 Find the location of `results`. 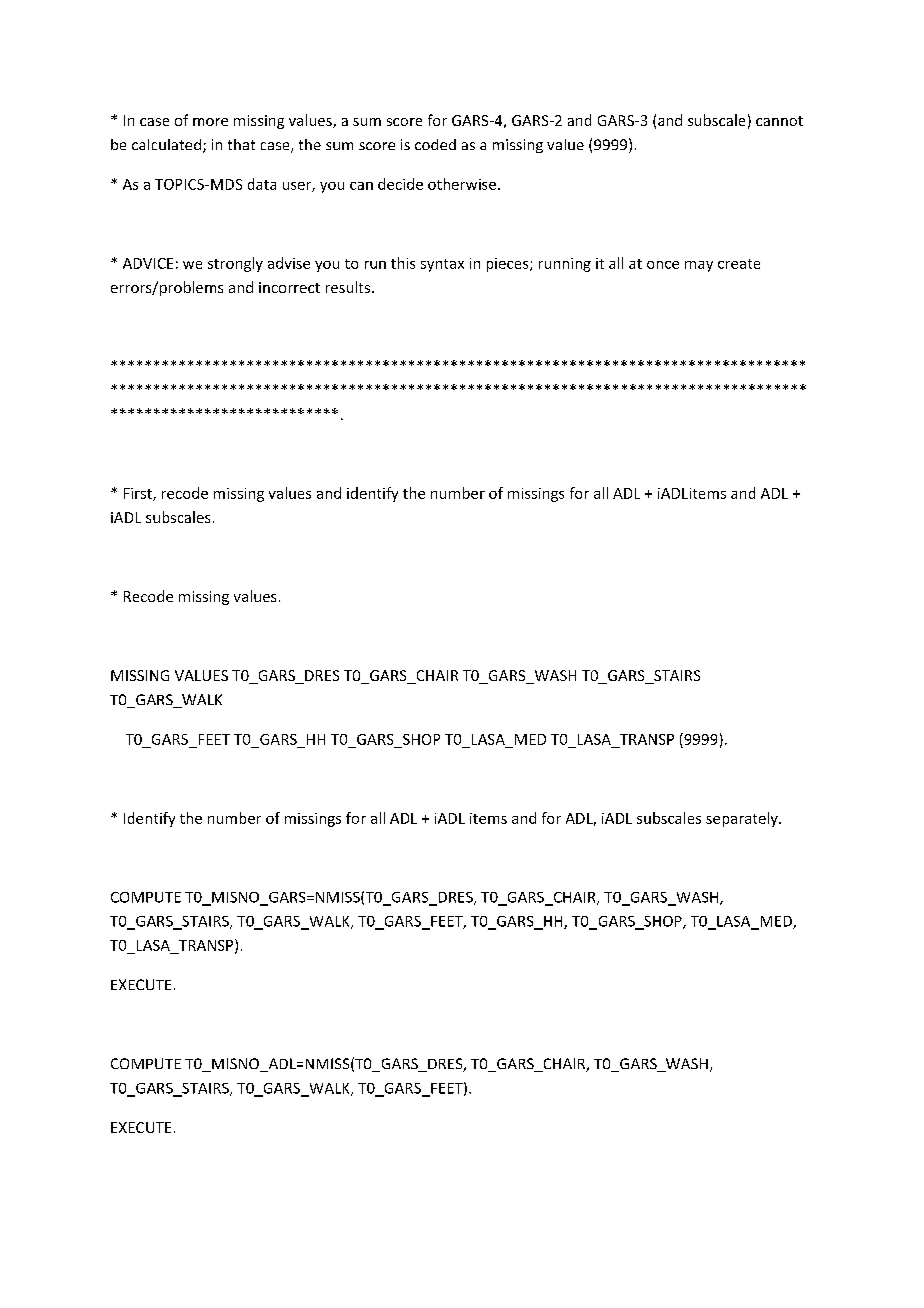

results is located at coordinates (349, 287).
